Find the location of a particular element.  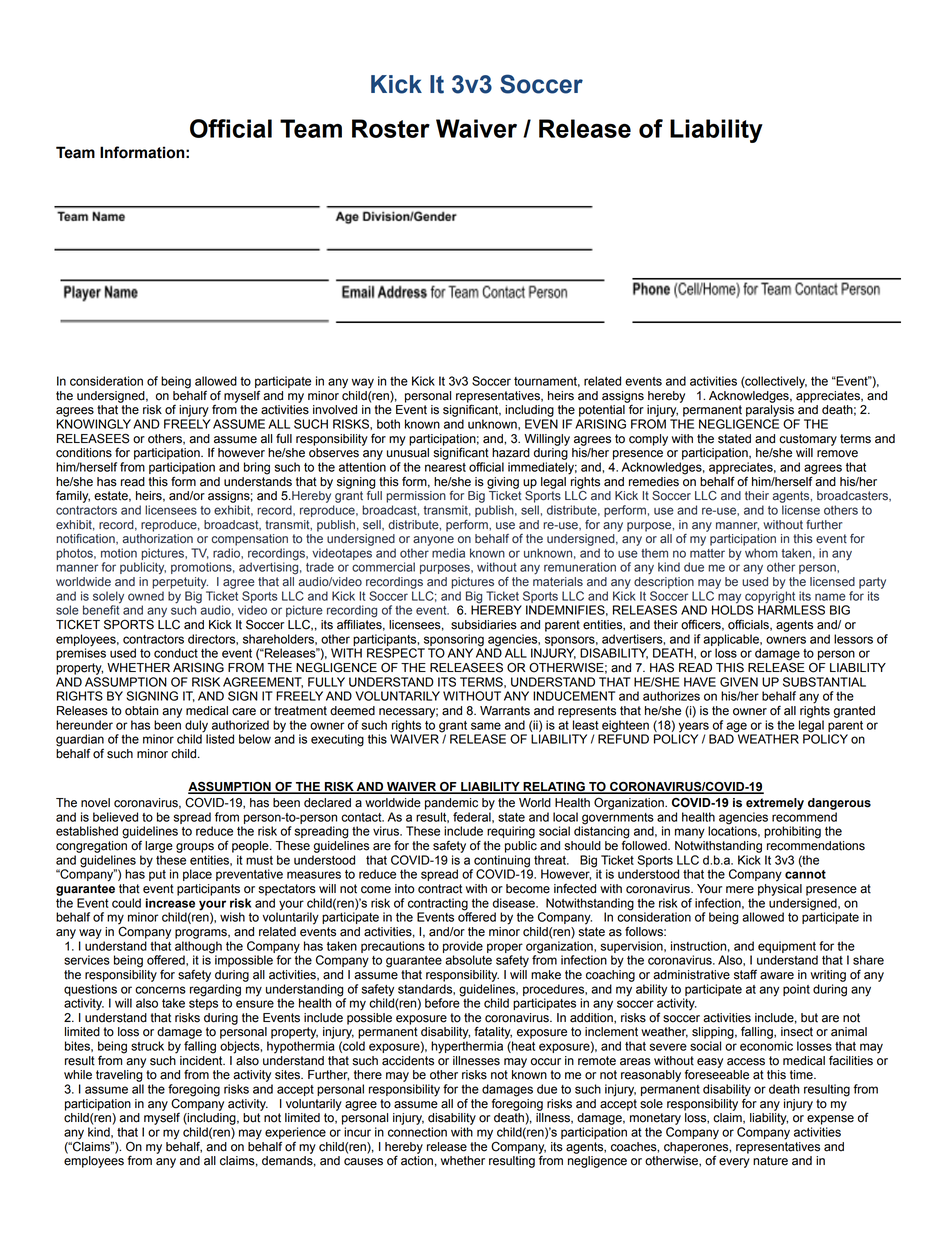

involved is located at coordinates (335, 410).
